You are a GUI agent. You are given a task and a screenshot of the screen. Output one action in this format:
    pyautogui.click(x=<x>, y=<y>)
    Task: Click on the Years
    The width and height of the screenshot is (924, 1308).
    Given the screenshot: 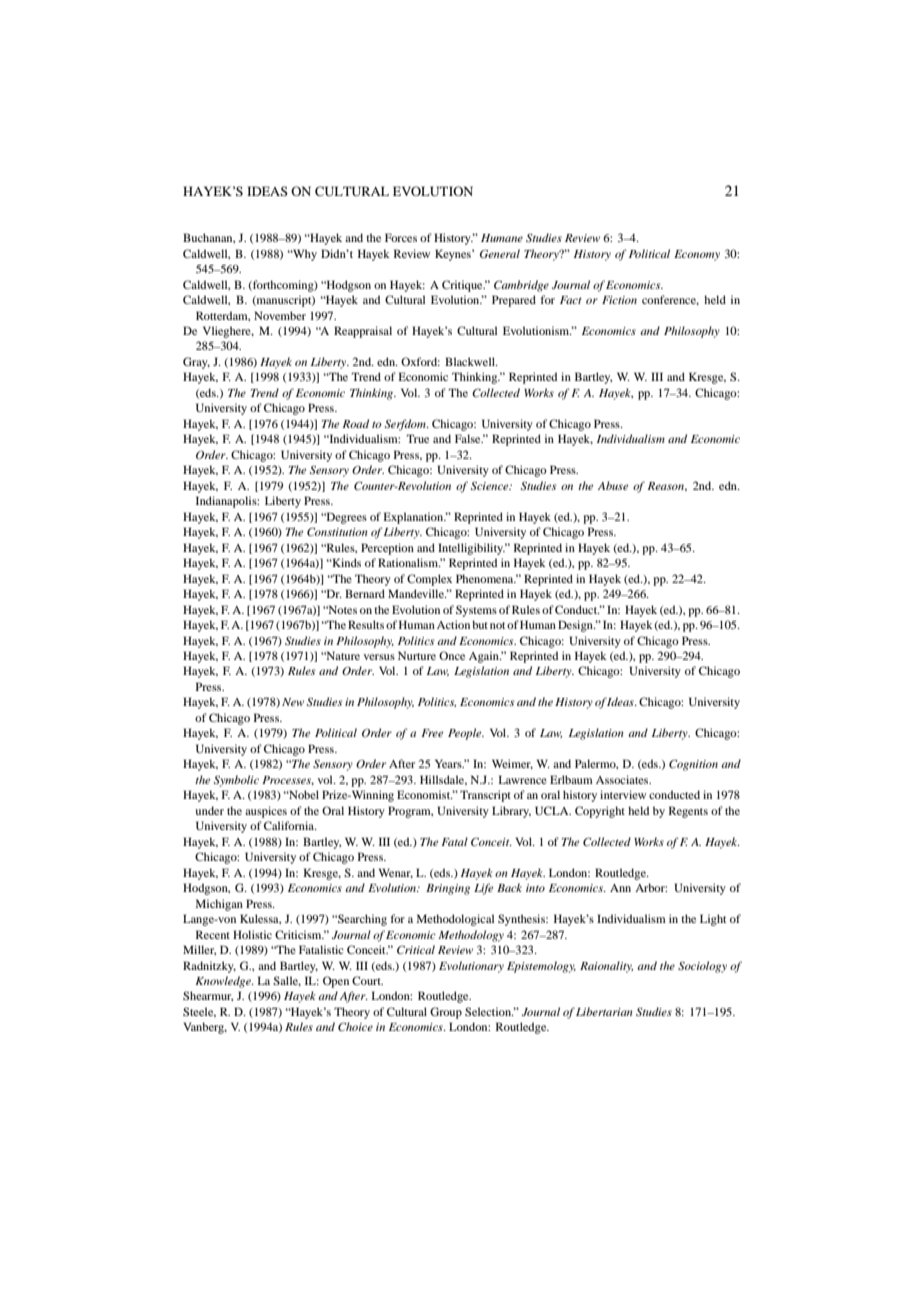 What is the action you would take?
    pyautogui.click(x=449, y=763)
